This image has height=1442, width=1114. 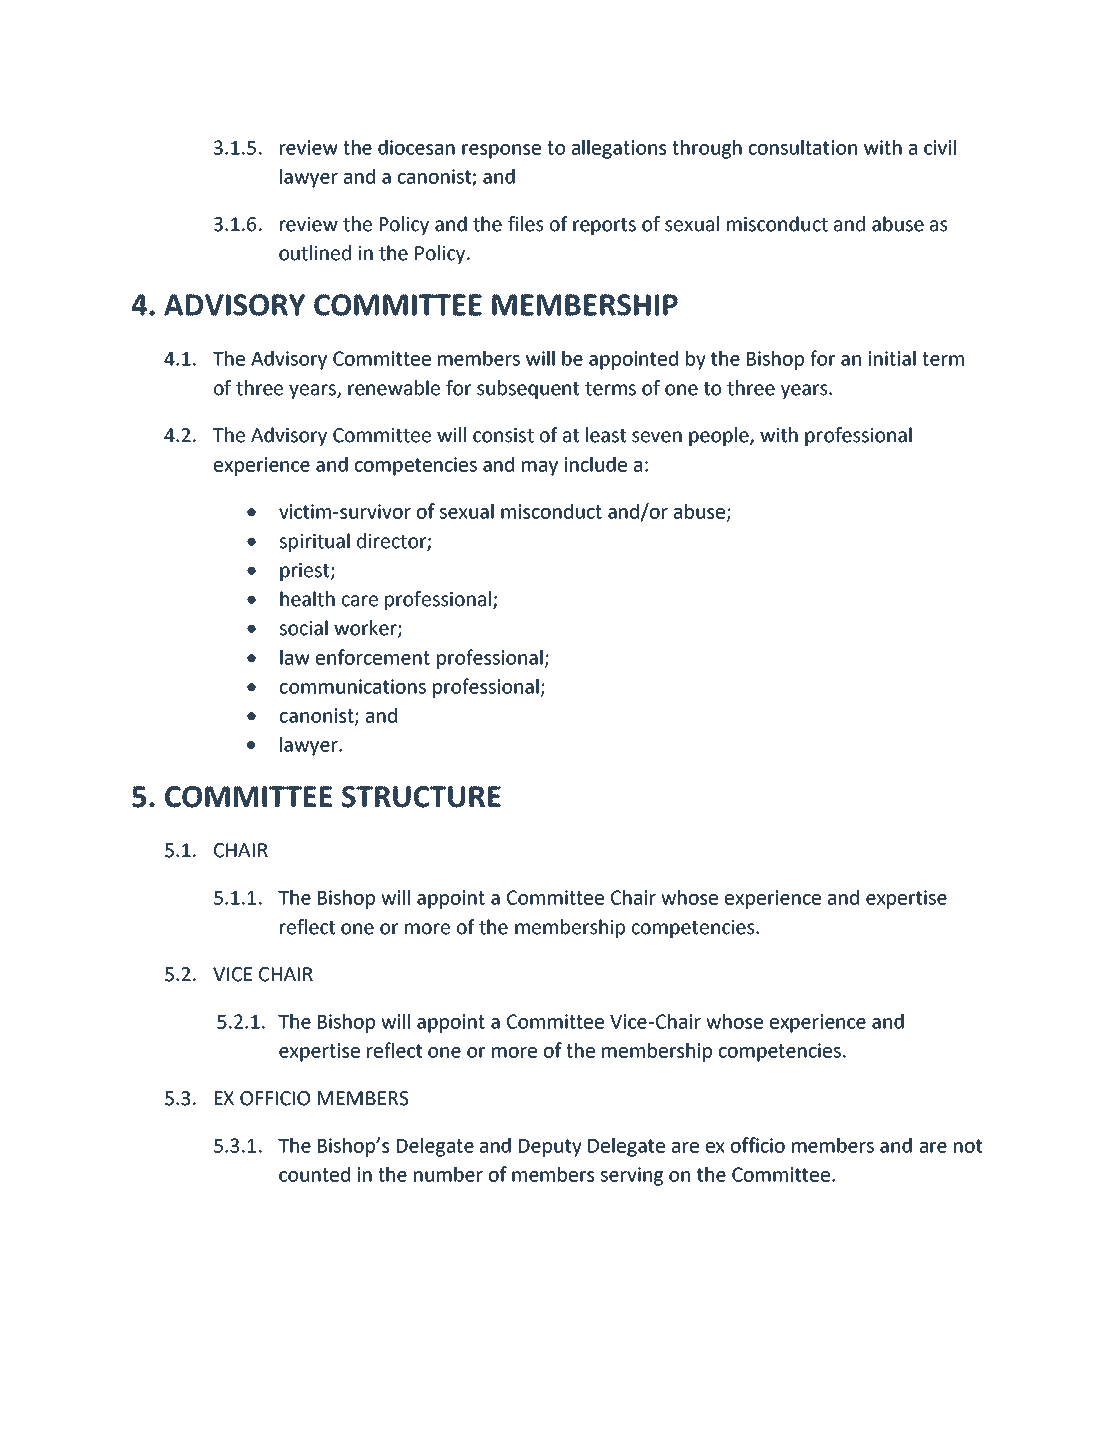 What do you see at coordinates (891, 75) in the image?
I see `DIOCESE` at bounding box center [891, 75].
